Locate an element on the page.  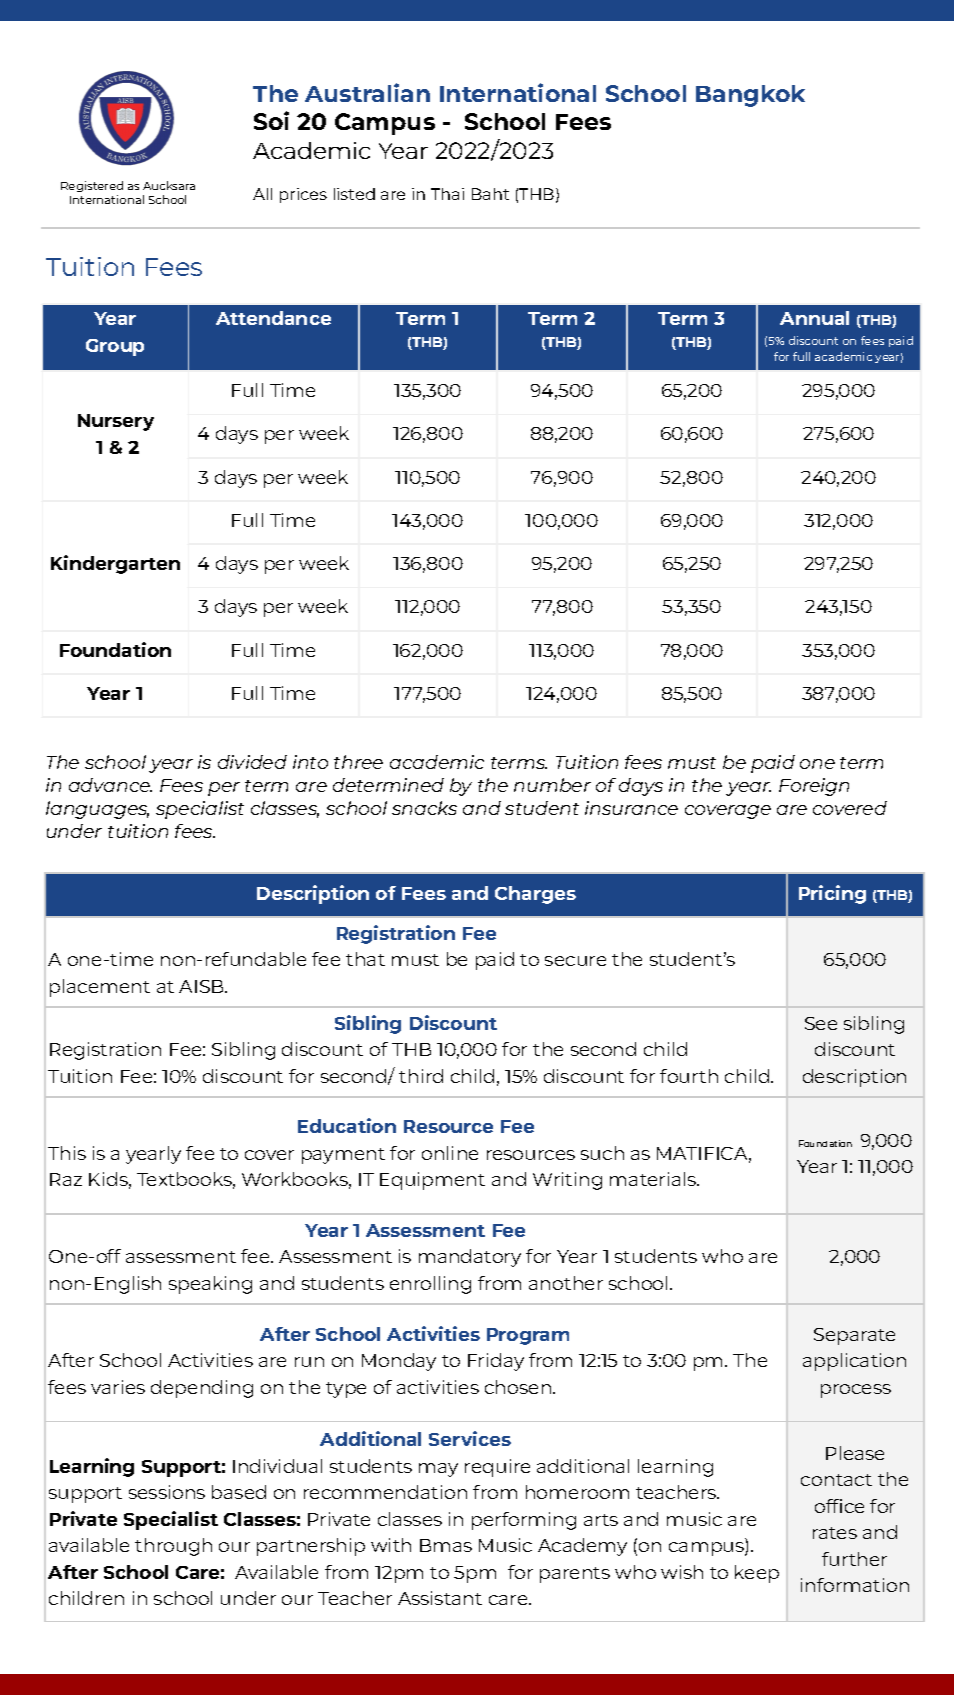
through is located at coordinates (173, 1547).
